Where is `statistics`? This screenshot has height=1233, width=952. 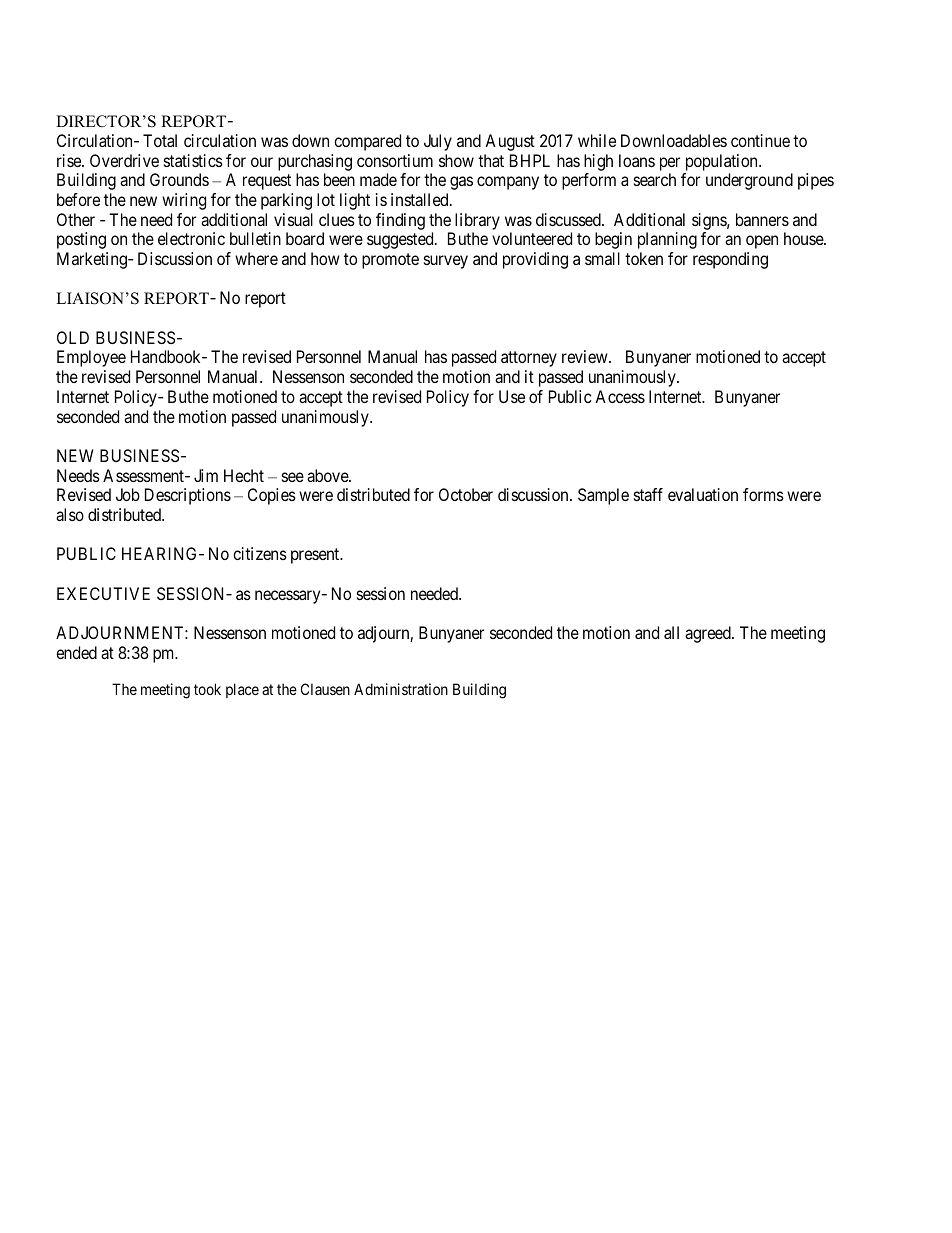
statistics is located at coordinates (193, 160).
